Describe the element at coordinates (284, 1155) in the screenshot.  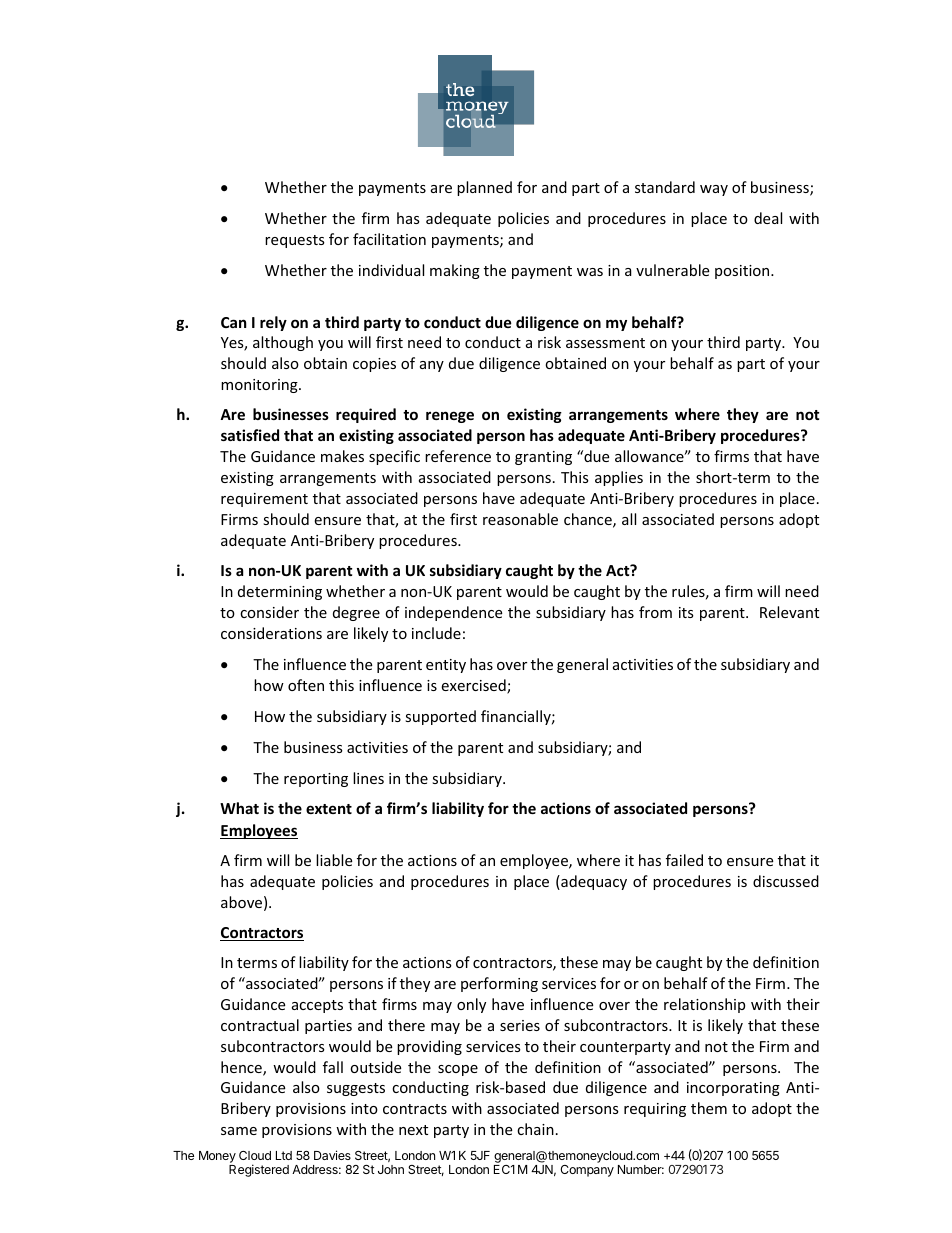
I see `Ltd` at that location.
